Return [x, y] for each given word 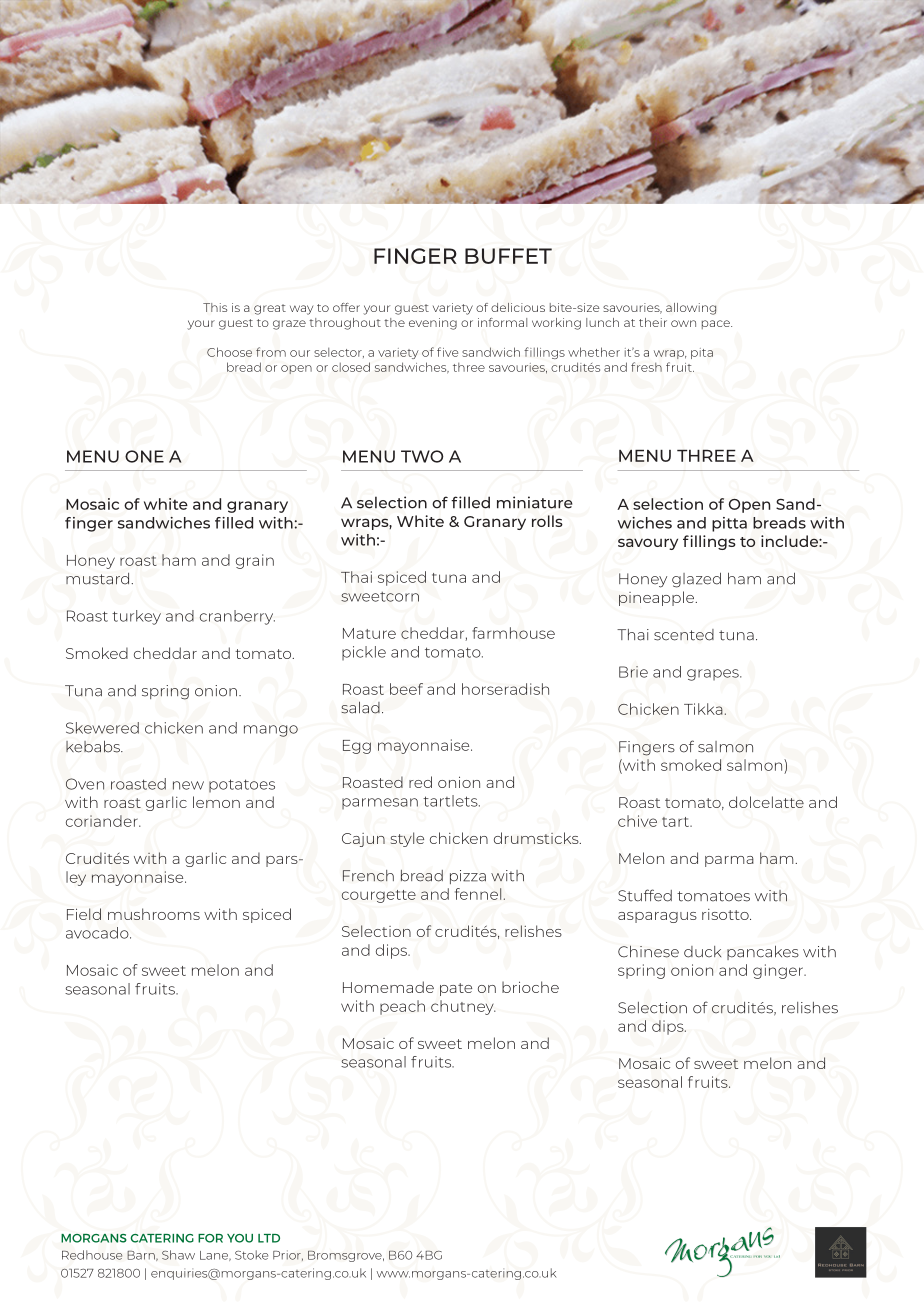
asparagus [657, 917]
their [653, 322]
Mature [369, 633]
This [215, 307]
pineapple [658, 598]
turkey [136, 617]
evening [433, 324]
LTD [269, 1238]
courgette [379, 896]
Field [84, 914]
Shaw [178, 1255]
